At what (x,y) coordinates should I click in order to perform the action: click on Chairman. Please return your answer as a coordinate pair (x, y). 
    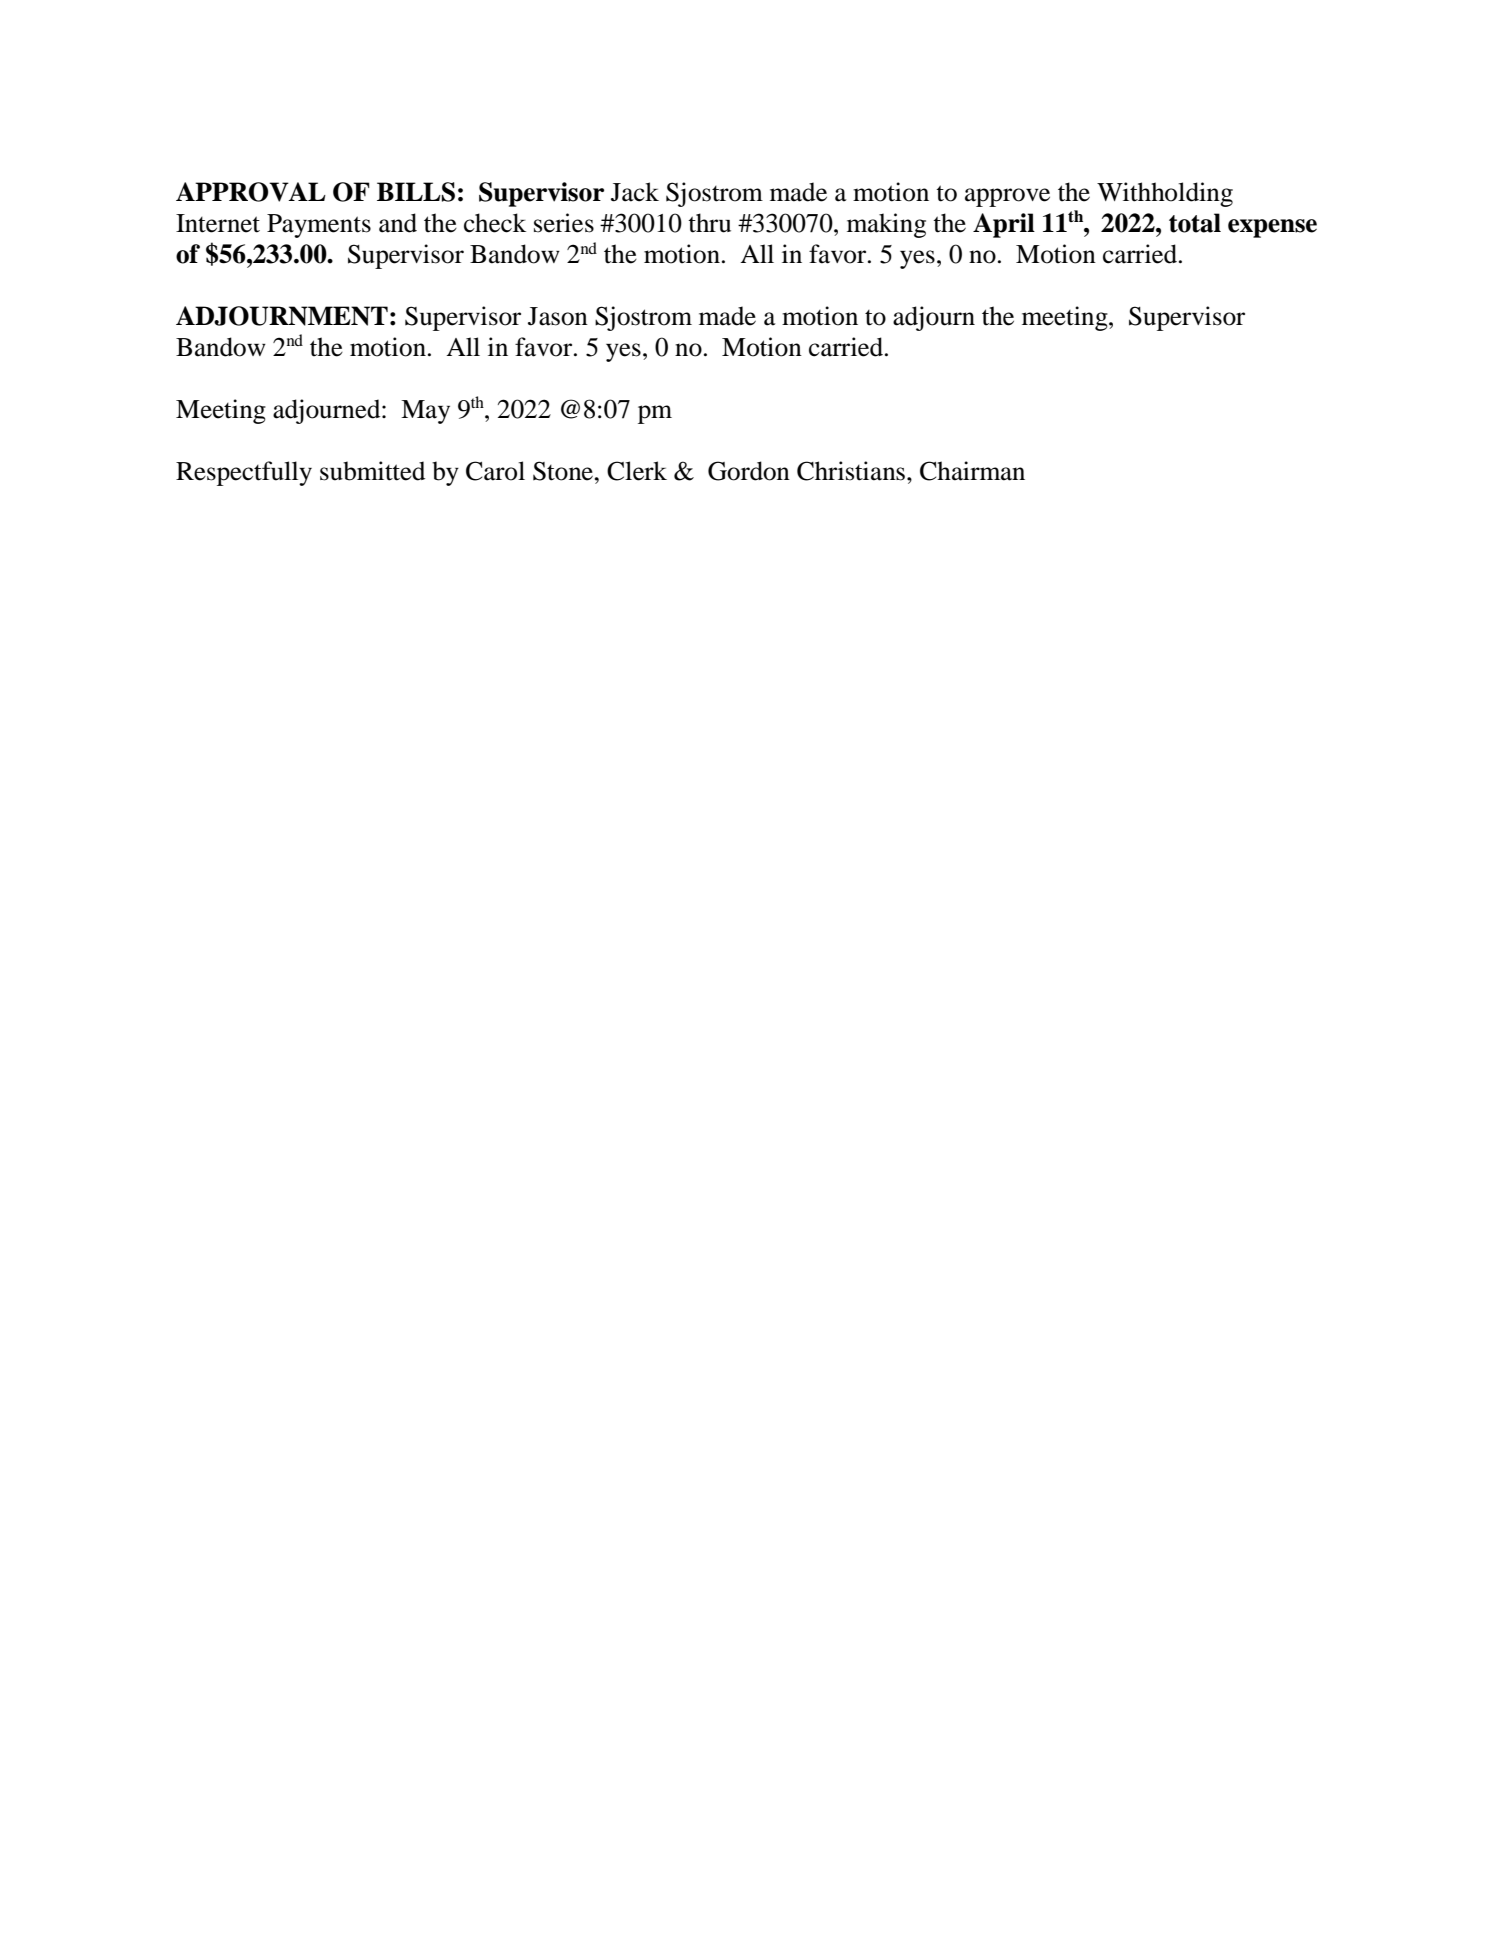
    Looking at the image, I should click on (972, 471).
